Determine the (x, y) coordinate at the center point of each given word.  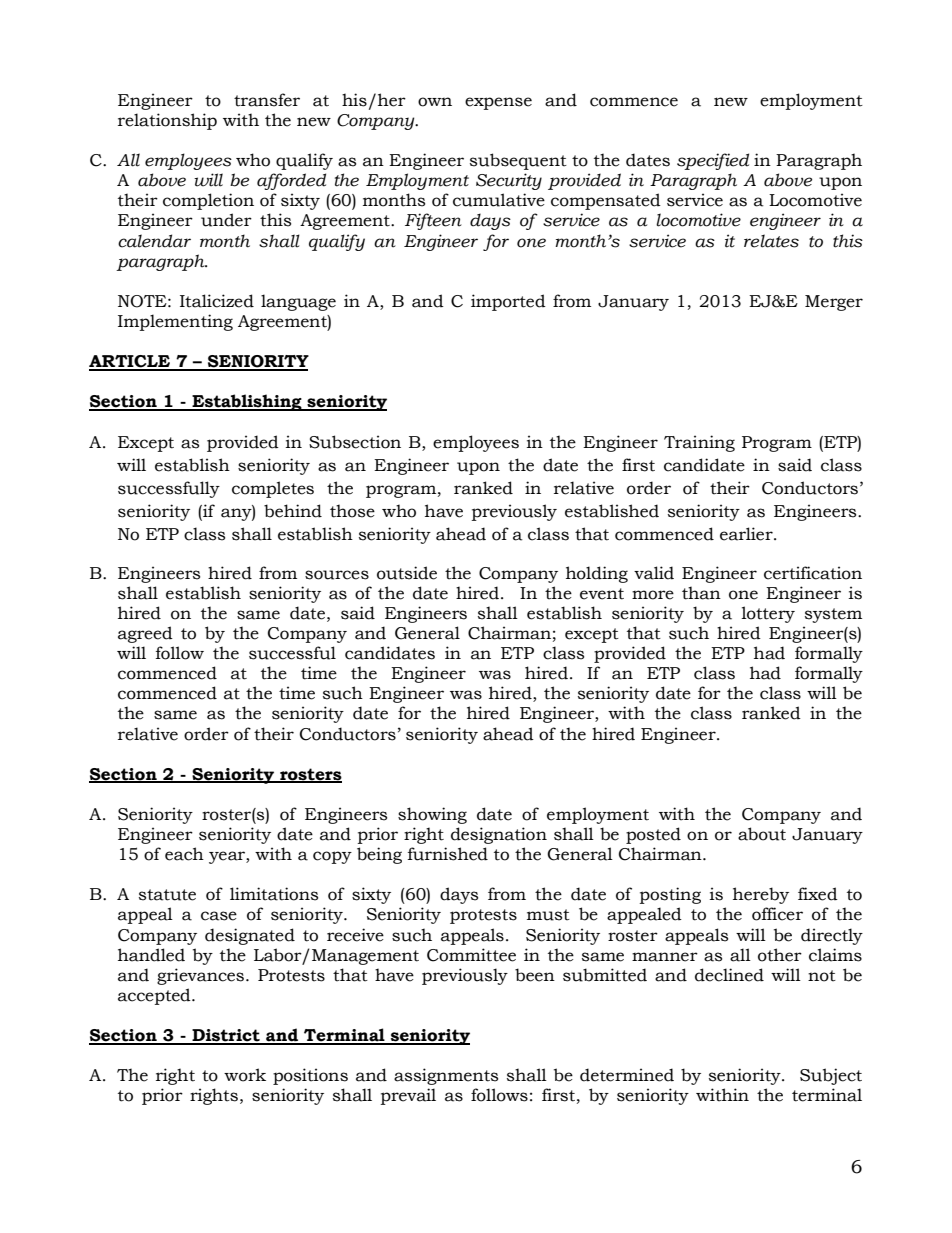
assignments (446, 1076)
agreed (145, 634)
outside (407, 573)
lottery (768, 614)
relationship (167, 121)
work (245, 1075)
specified (713, 161)
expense (498, 103)
